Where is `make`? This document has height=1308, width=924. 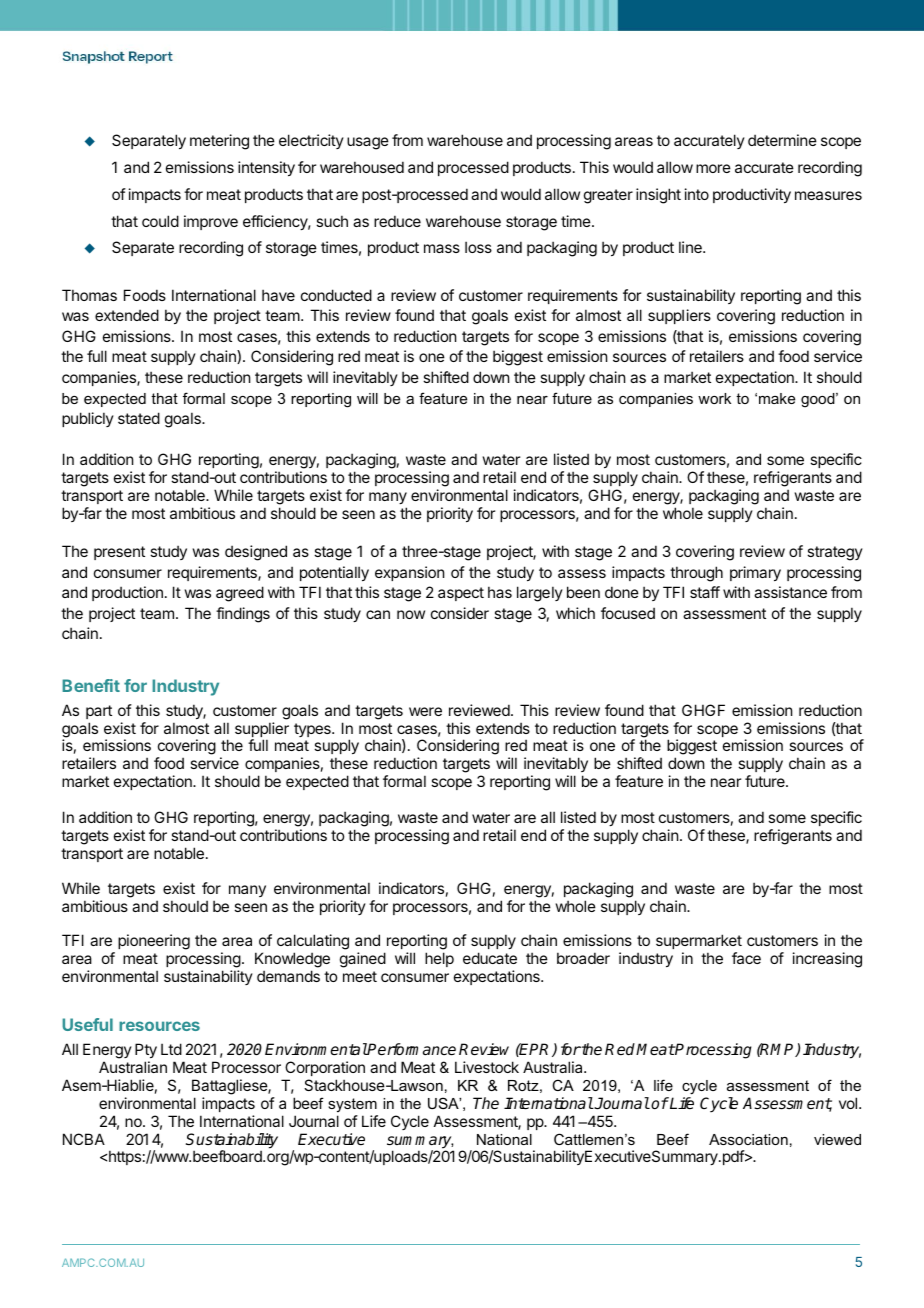
make is located at coordinates (777, 398).
